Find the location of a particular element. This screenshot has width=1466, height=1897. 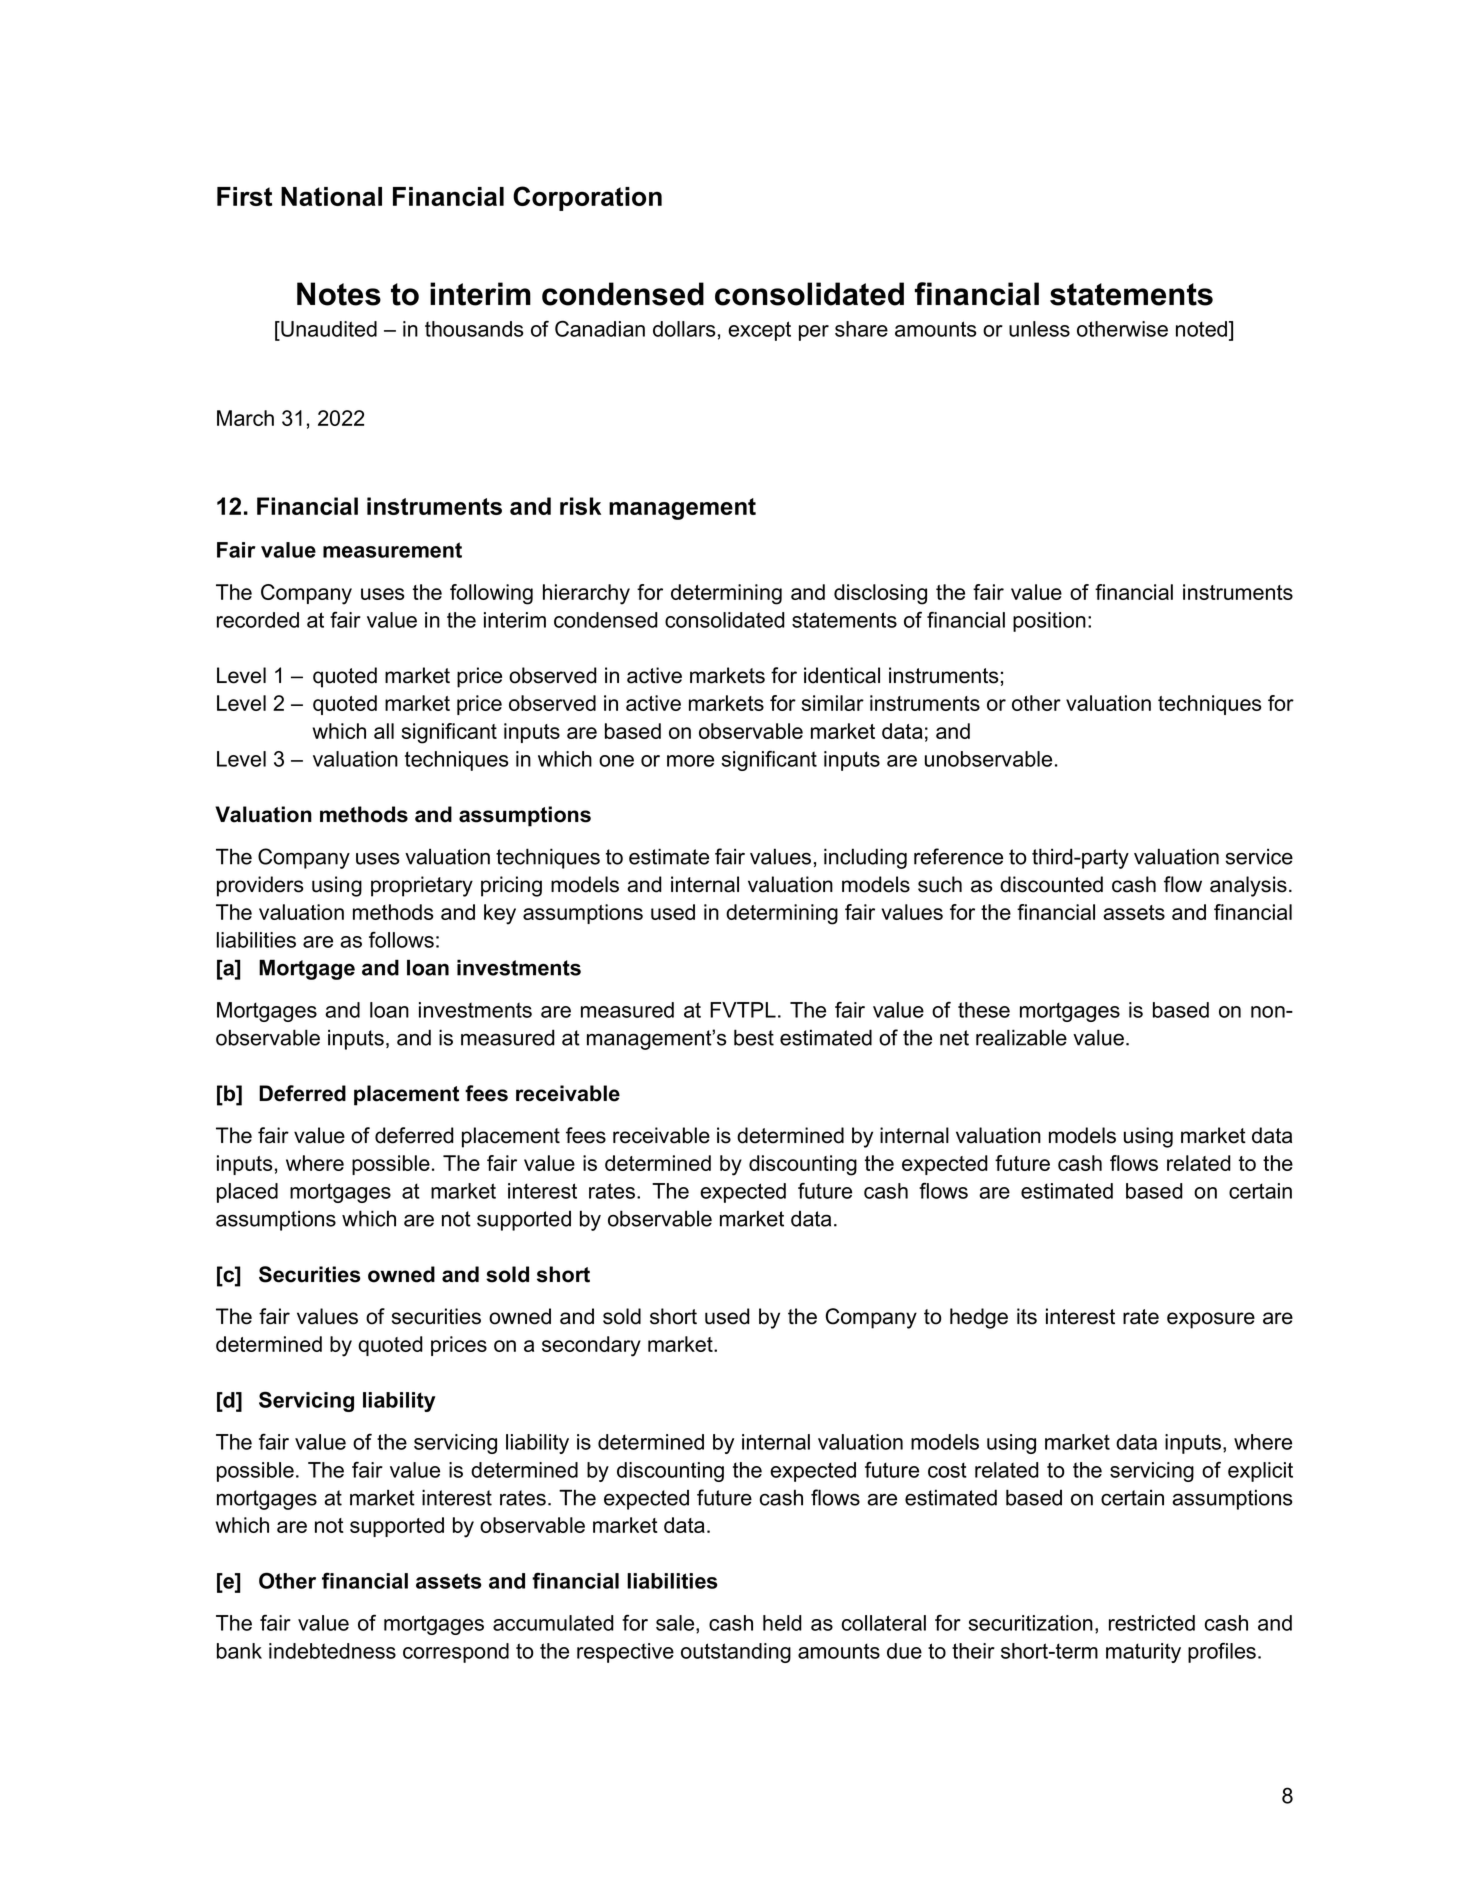

including is located at coordinates (865, 858).
